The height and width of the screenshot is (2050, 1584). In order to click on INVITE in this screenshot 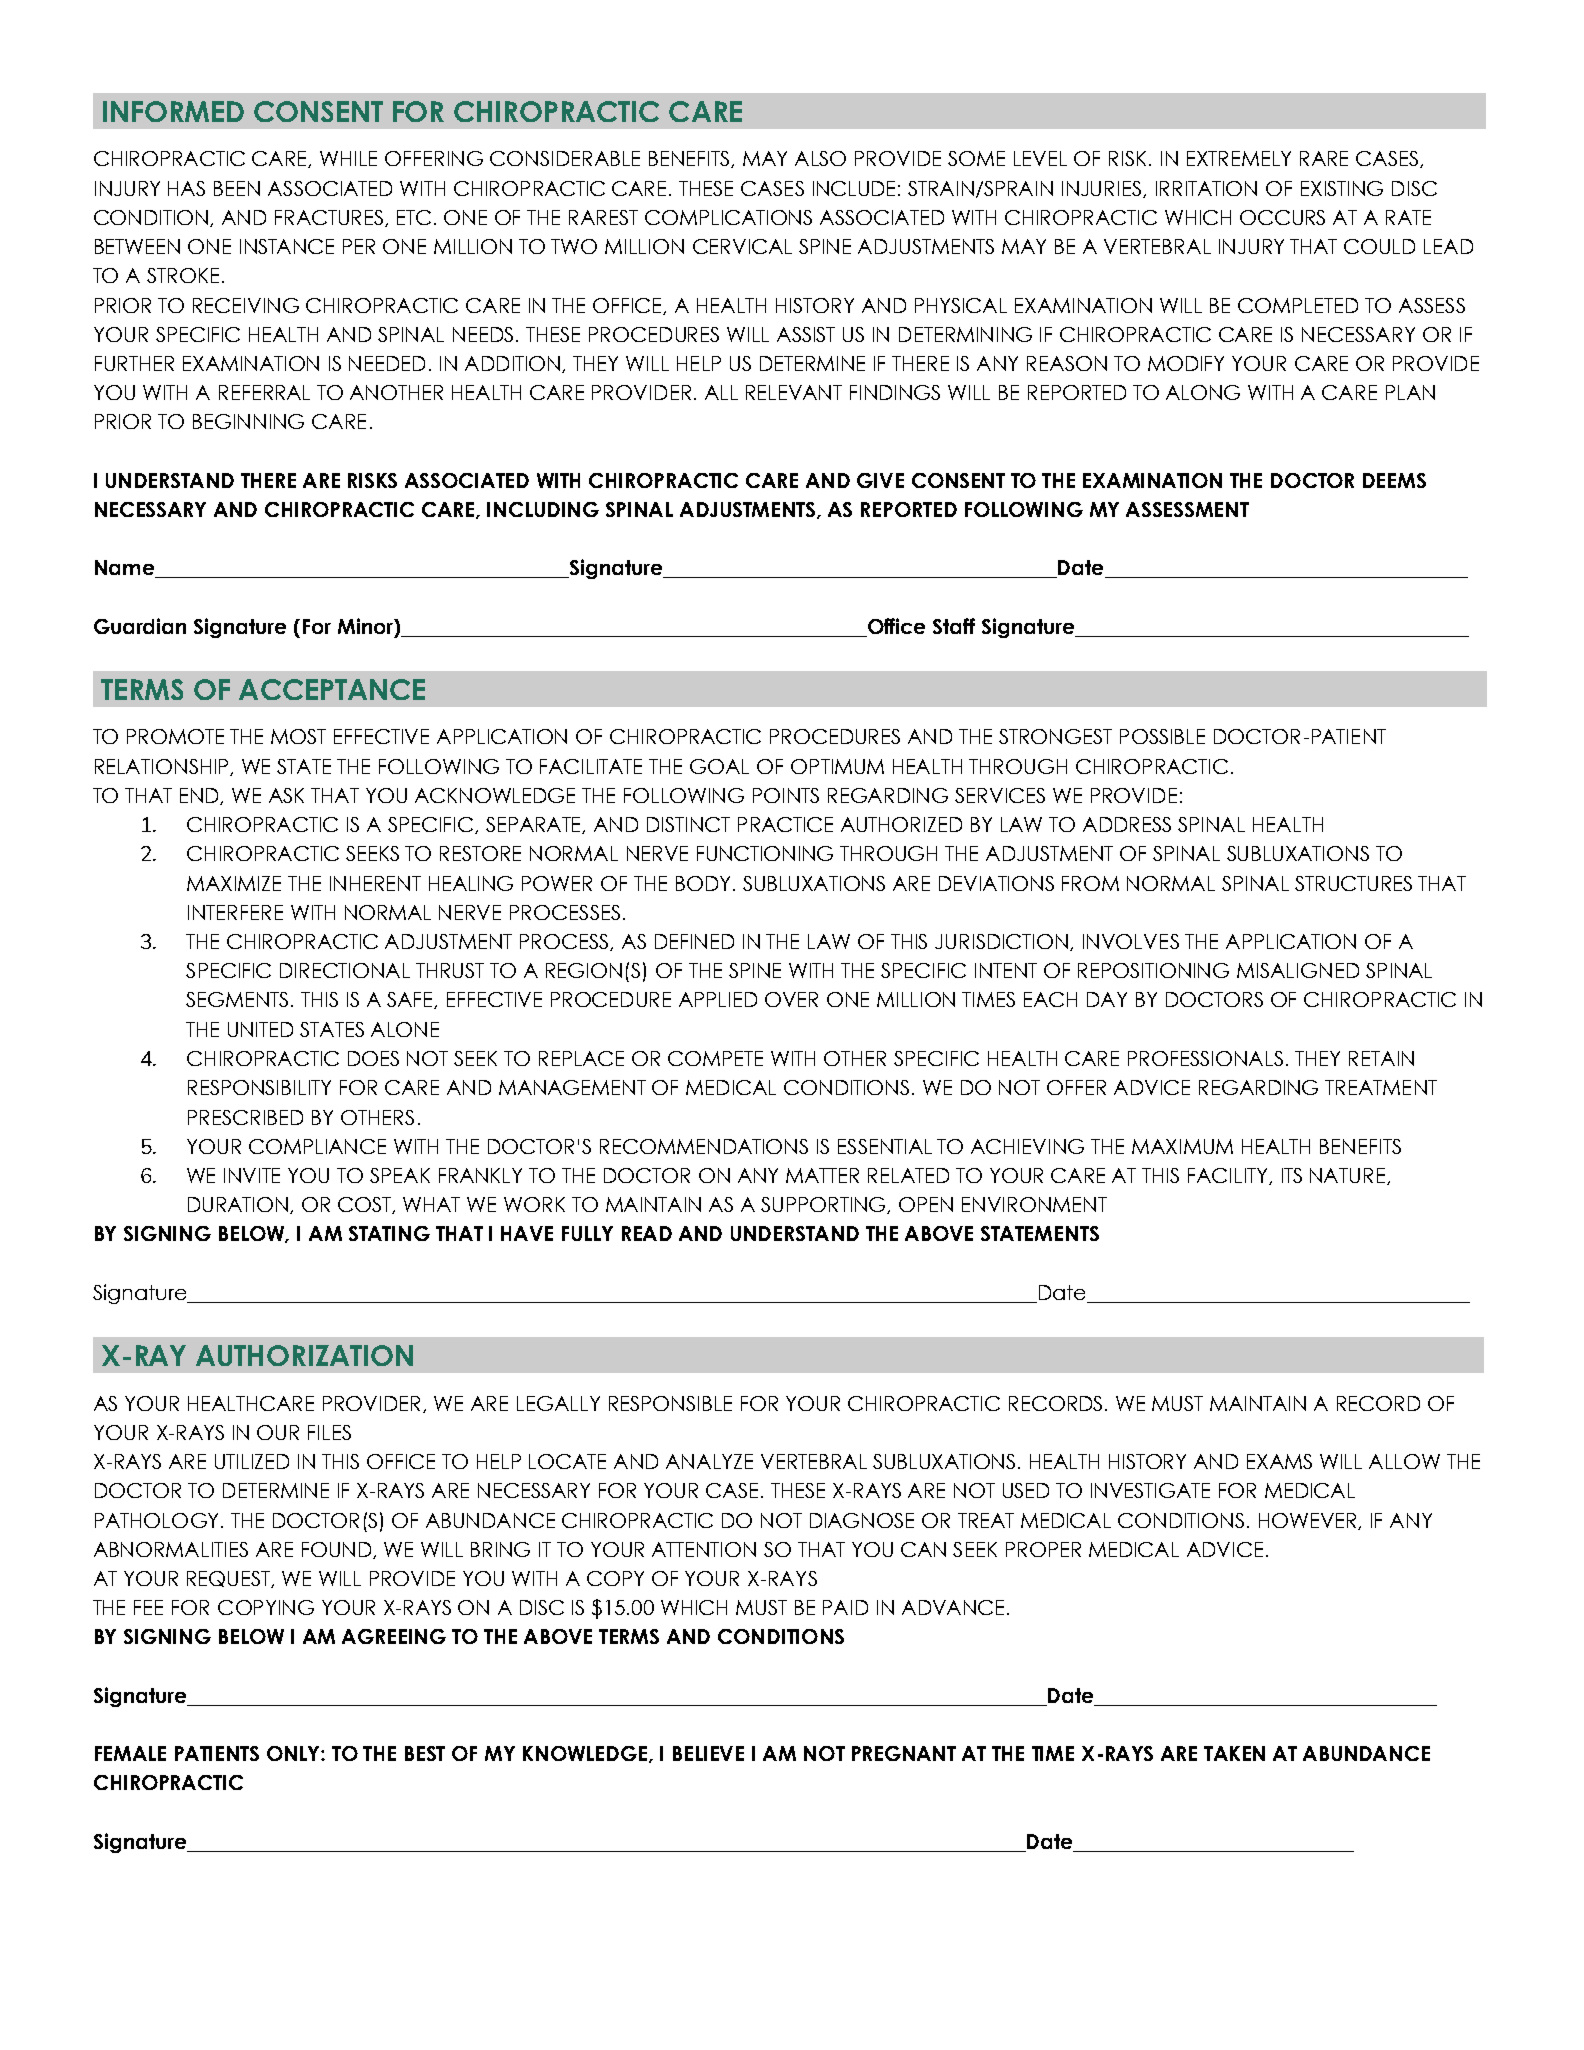, I will do `click(252, 1175)`.
